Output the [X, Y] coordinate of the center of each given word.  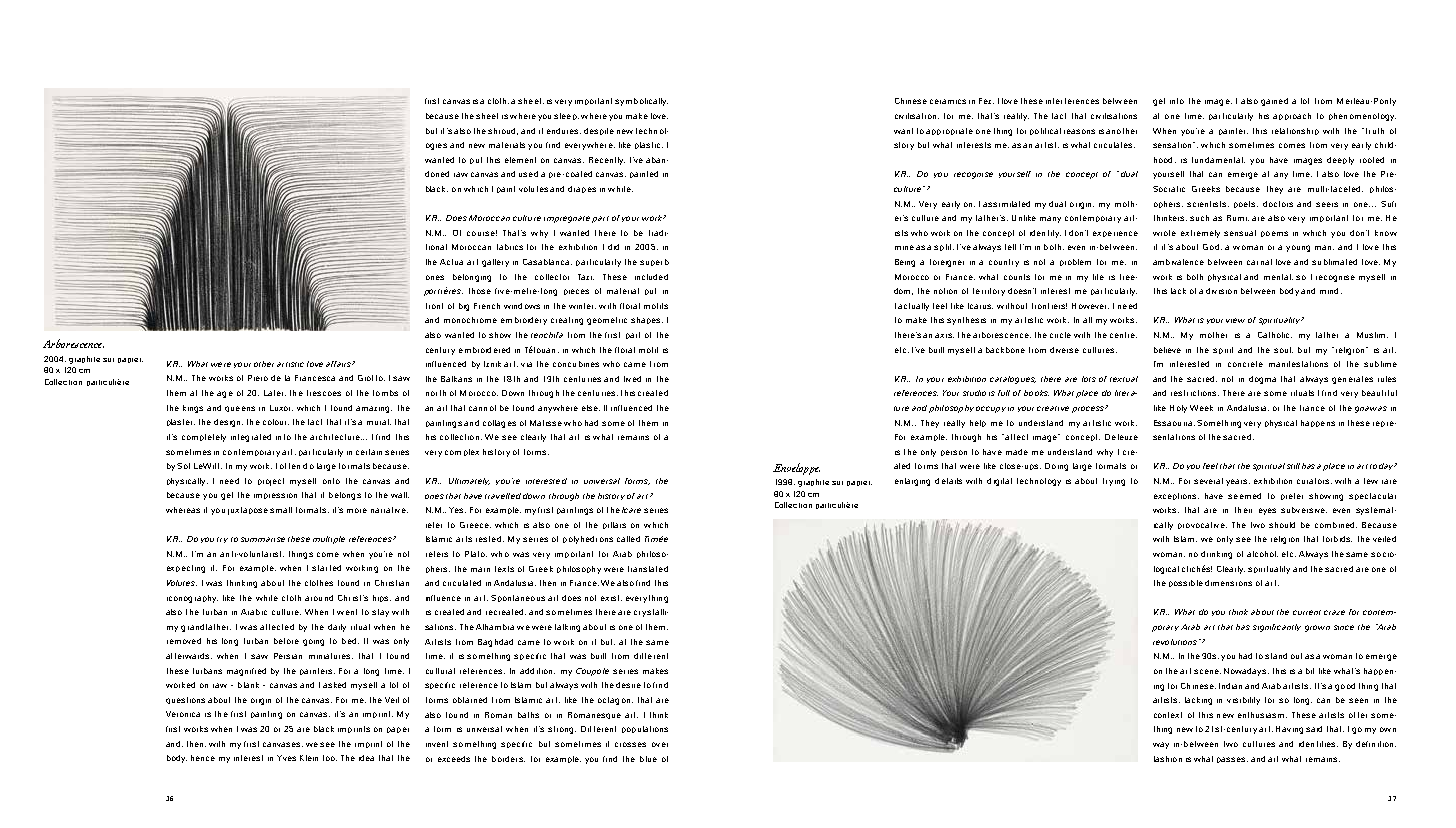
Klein [309, 758]
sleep [566, 116]
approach [1292, 116]
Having [1289, 730]
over [660, 744]
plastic [649, 145]
